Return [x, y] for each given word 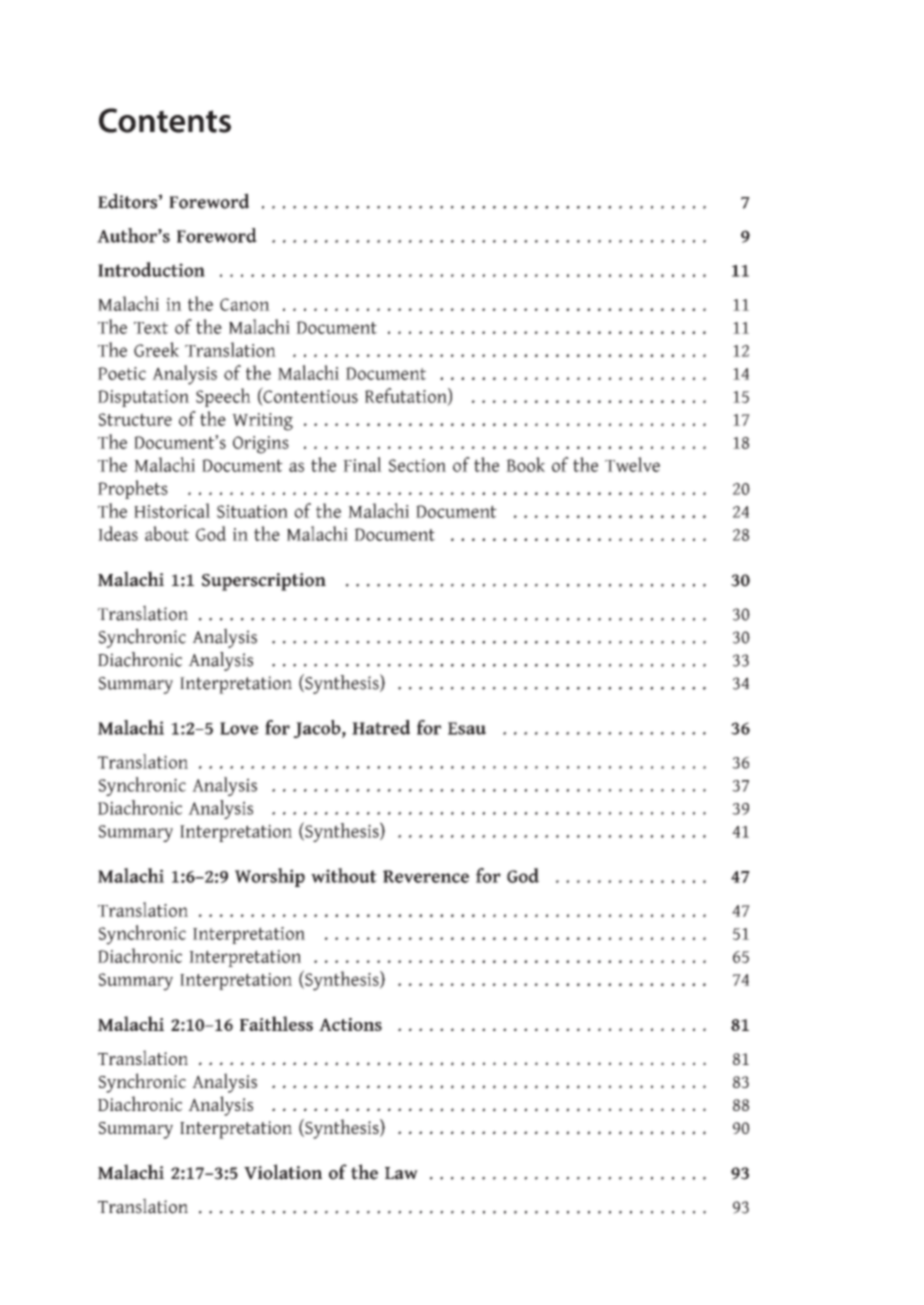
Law [401, 1173]
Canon [245, 304]
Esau [467, 728]
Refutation [407, 396]
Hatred [381, 727]
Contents [165, 120]
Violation [283, 1172]
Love [239, 728]
